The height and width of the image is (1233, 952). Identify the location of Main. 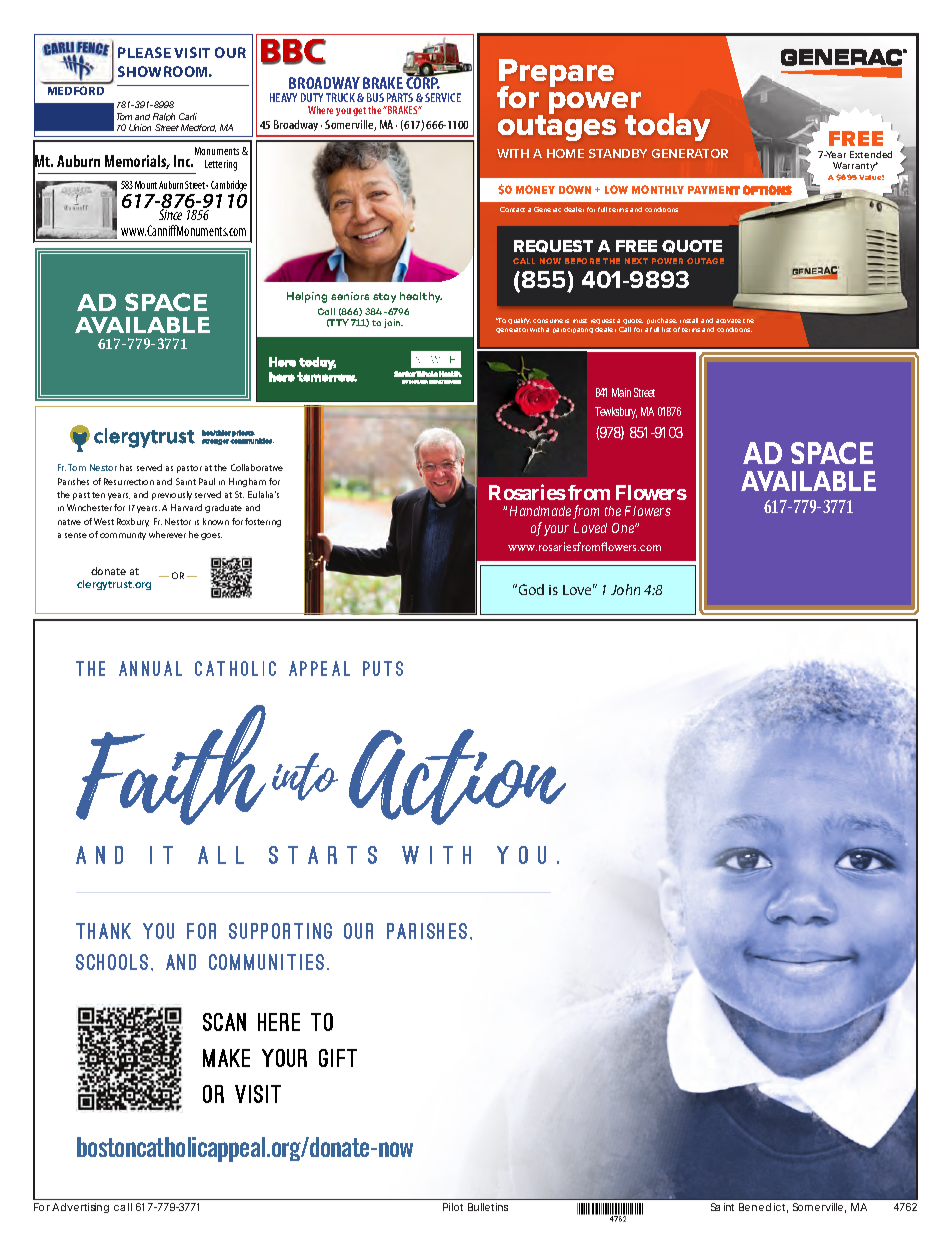
(621, 392).
